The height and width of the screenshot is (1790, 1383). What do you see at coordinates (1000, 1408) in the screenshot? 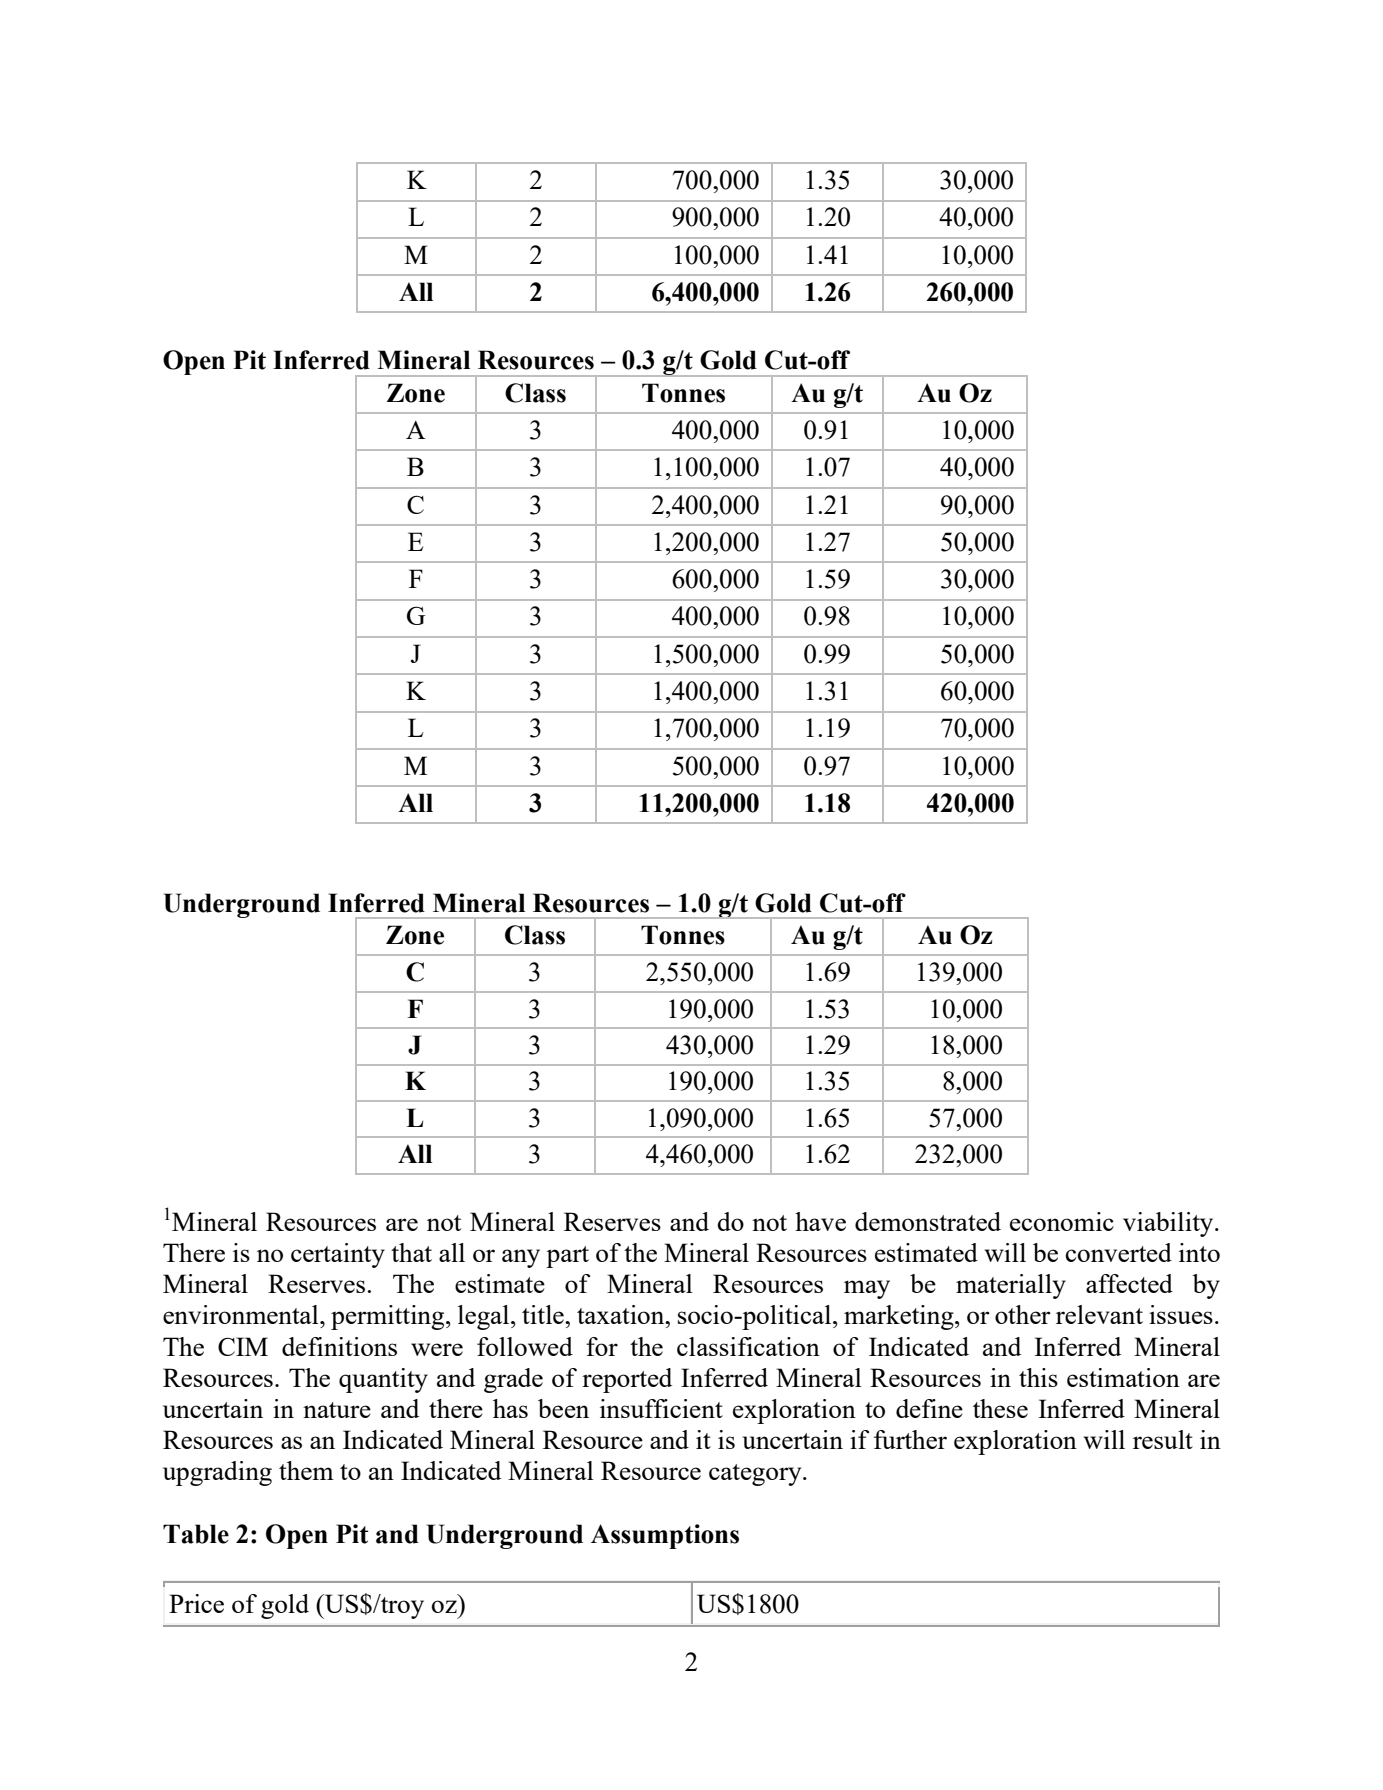
I see `these` at bounding box center [1000, 1408].
